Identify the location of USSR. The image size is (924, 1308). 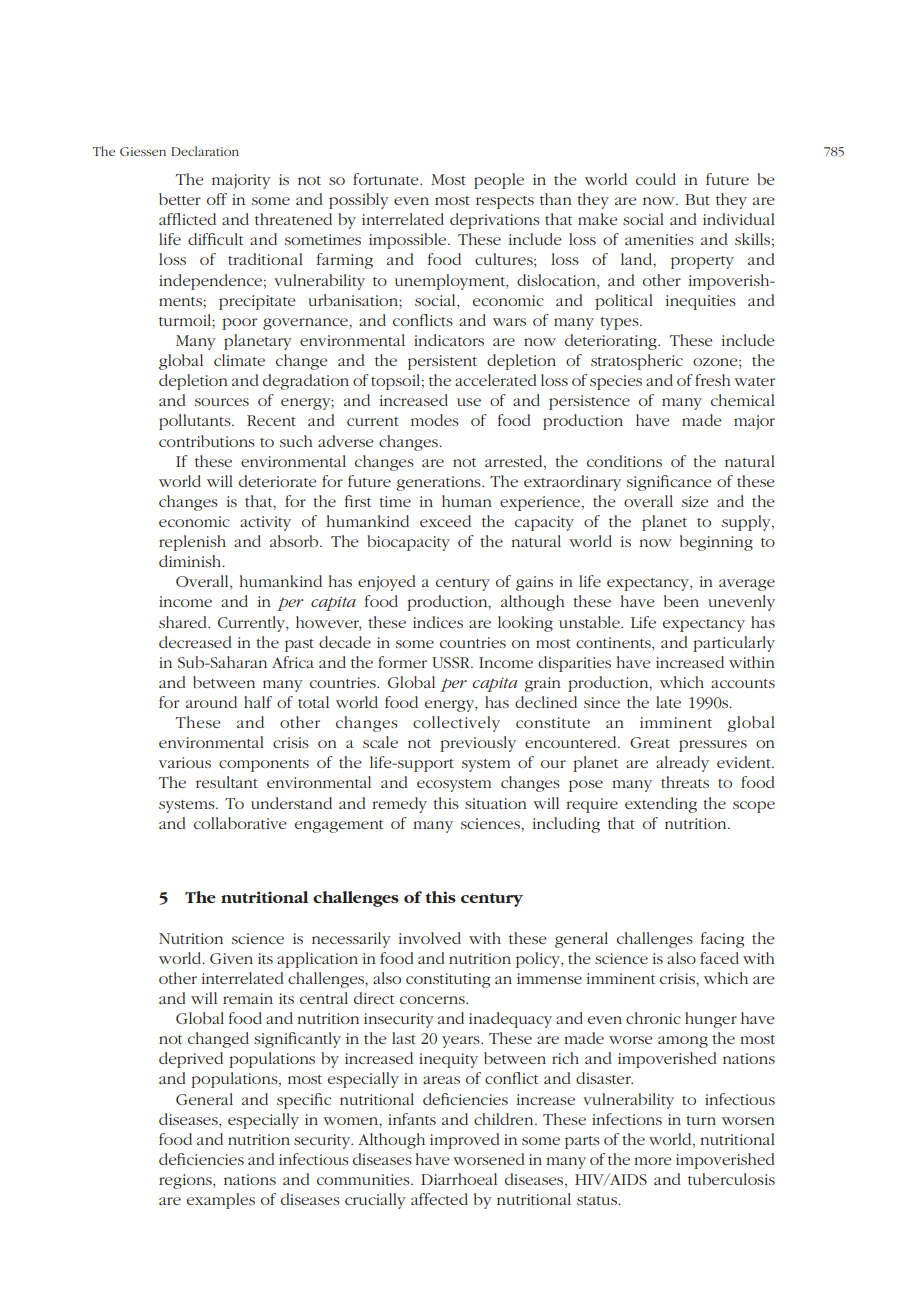
(452, 662).
